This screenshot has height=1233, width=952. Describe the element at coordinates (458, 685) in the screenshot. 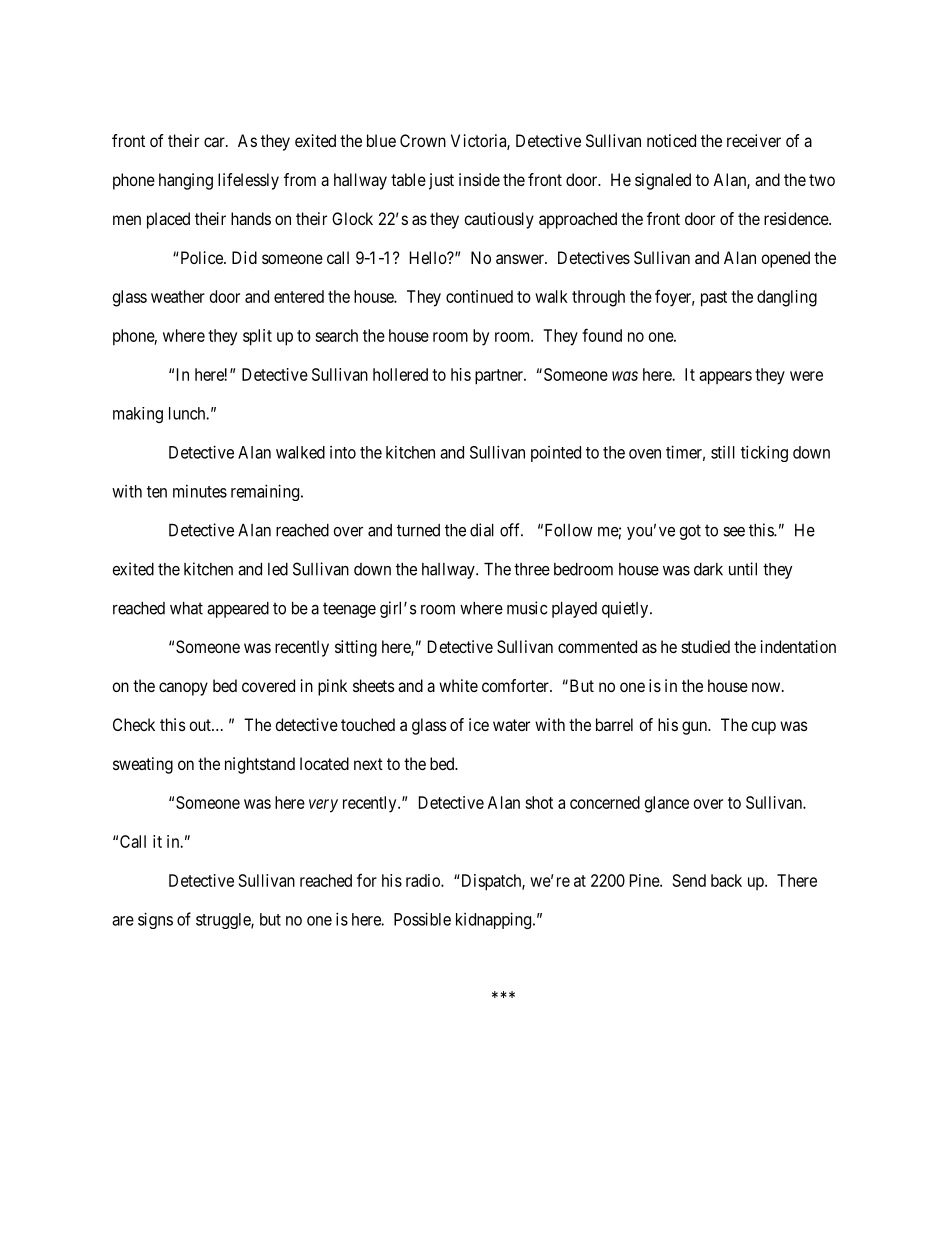

I see `white` at that location.
